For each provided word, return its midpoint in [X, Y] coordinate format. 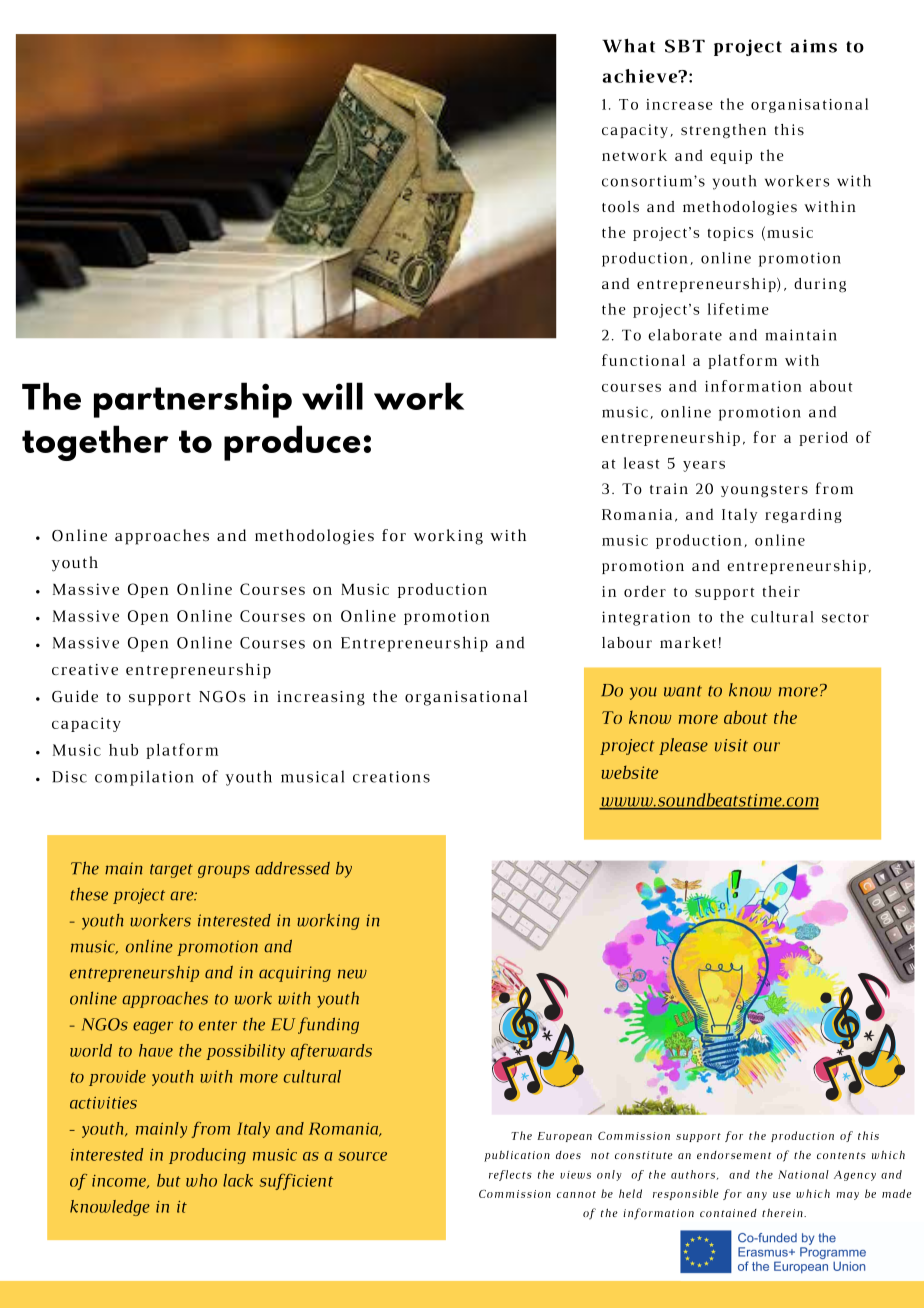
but [169, 1180]
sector [845, 618]
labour [627, 643]
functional [643, 360]
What [628, 45]
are [183, 896]
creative [85, 669]
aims [813, 46]
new [352, 974]
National [803, 1174]
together [95, 443]
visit [731, 745]
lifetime [738, 309]
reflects [510, 1175]
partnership [193, 400]
